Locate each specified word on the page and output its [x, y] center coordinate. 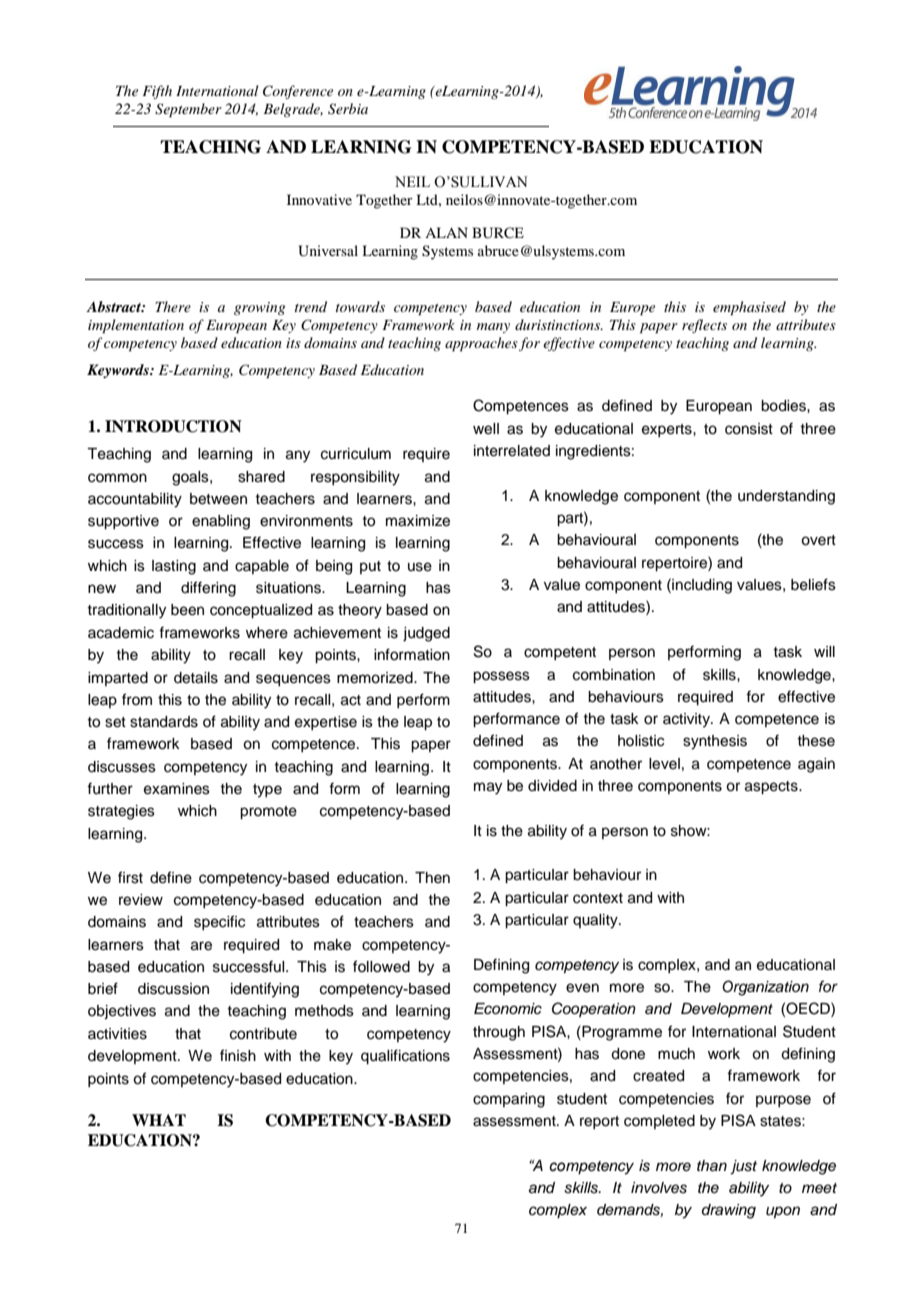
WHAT [159, 1120]
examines [177, 789]
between [218, 499]
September [188, 110]
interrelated [512, 451]
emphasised [749, 308]
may [488, 788]
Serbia [348, 109]
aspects [772, 788]
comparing [509, 1100]
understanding [786, 497]
